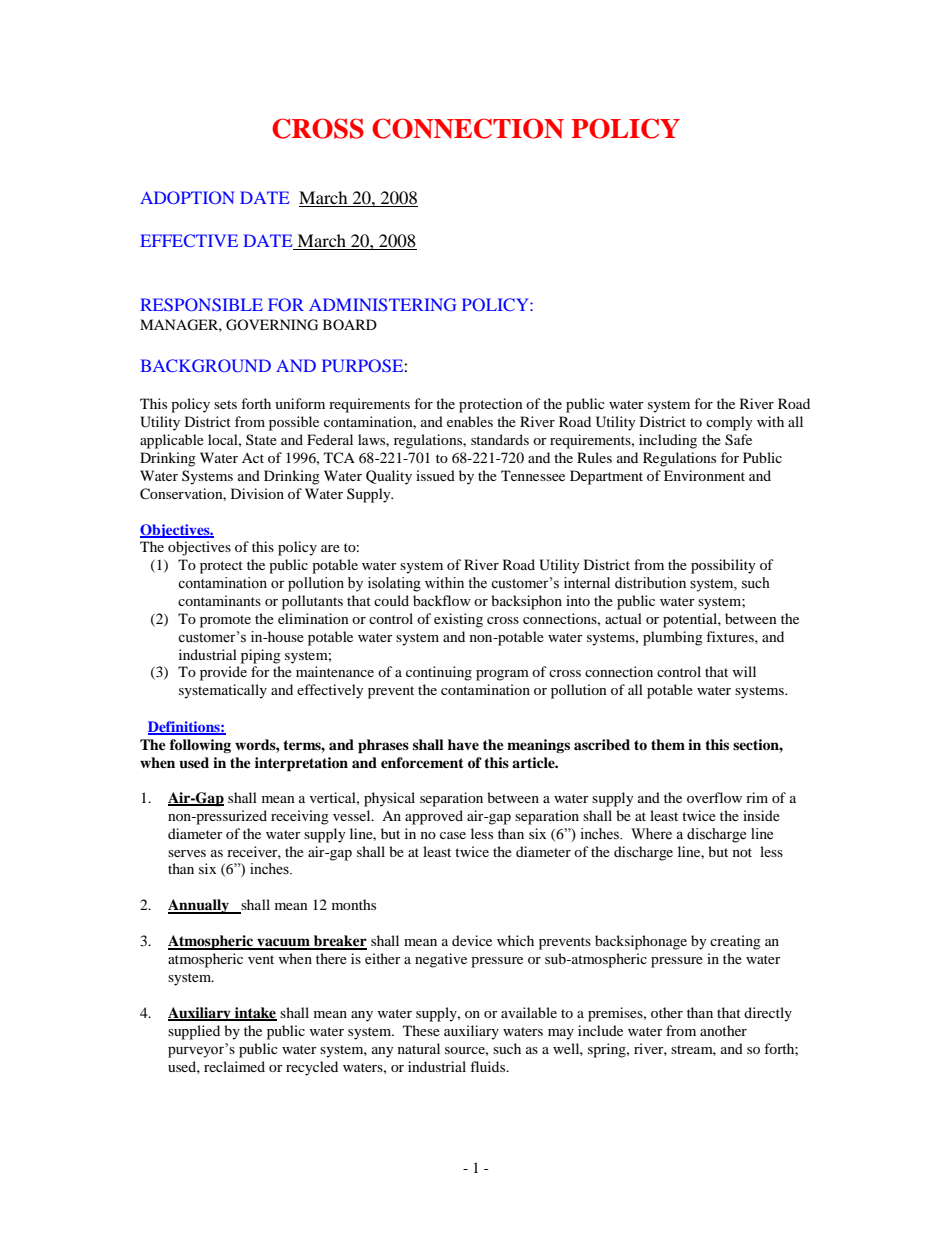  Describe the element at coordinates (234, 1066) in the page. I see `reclaimed` at that location.
